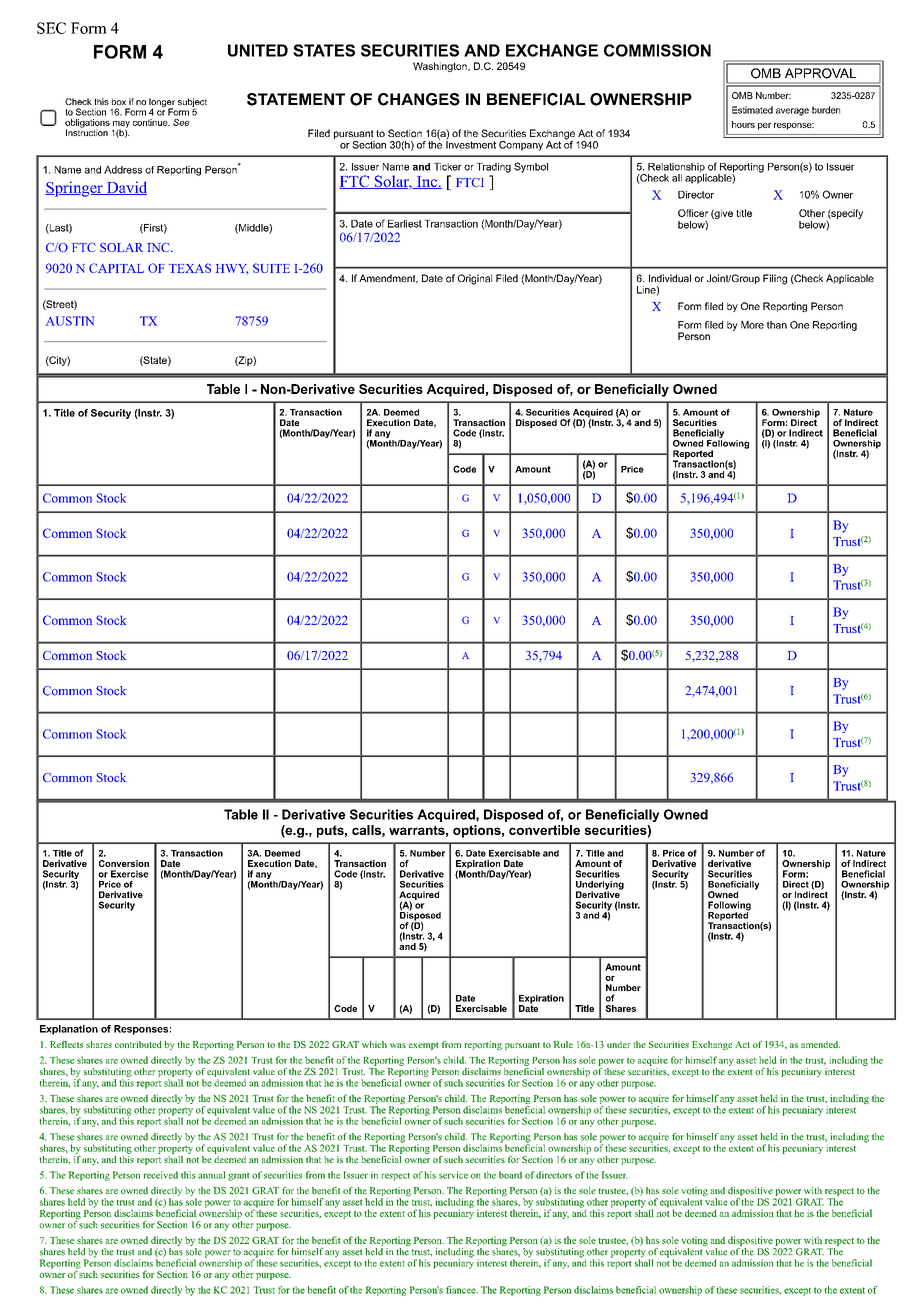  What do you see at coordinates (752, 325) in the image?
I see `More` at bounding box center [752, 325].
